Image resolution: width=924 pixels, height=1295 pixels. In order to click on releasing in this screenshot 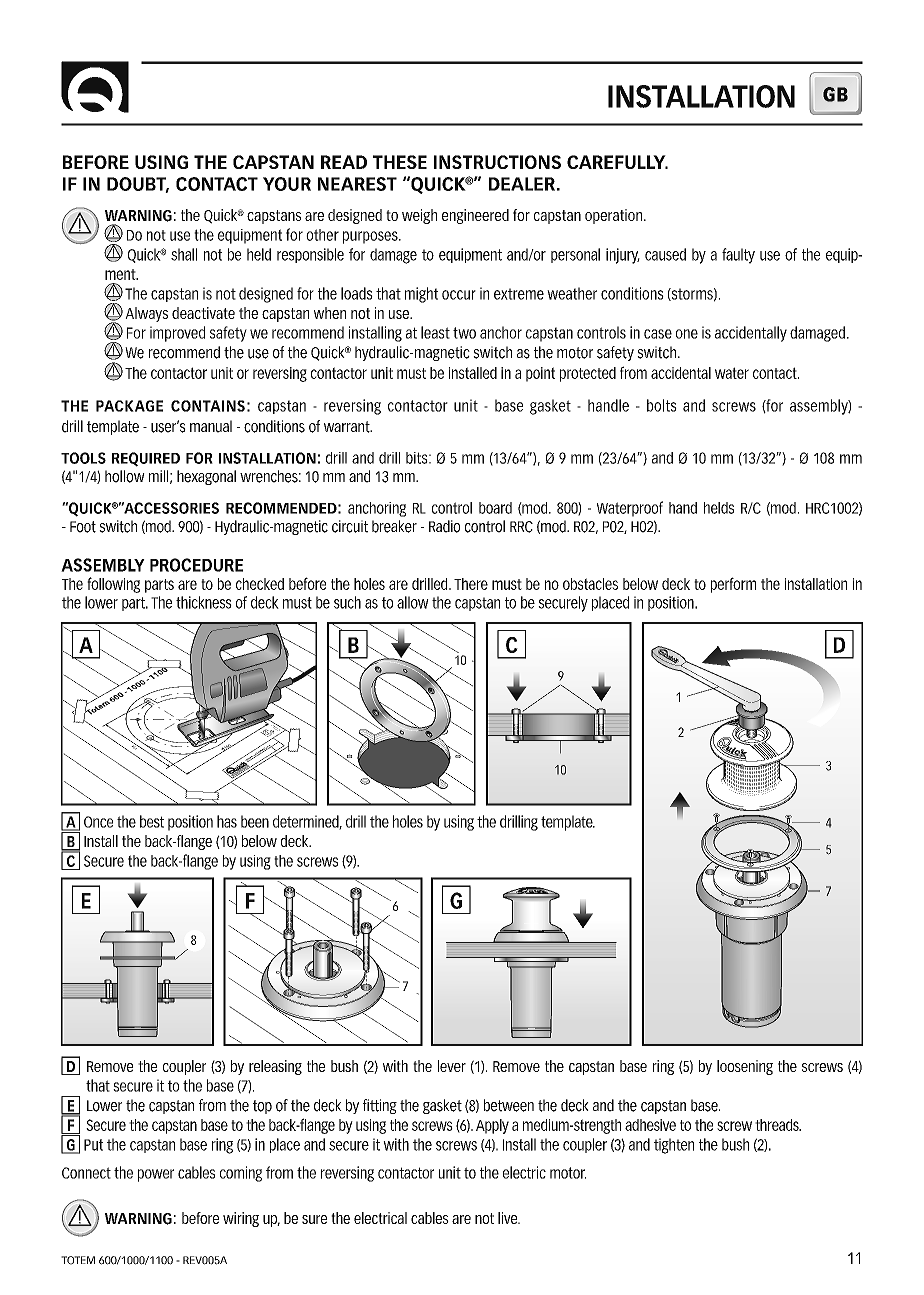, I will do `click(275, 1067)`.
